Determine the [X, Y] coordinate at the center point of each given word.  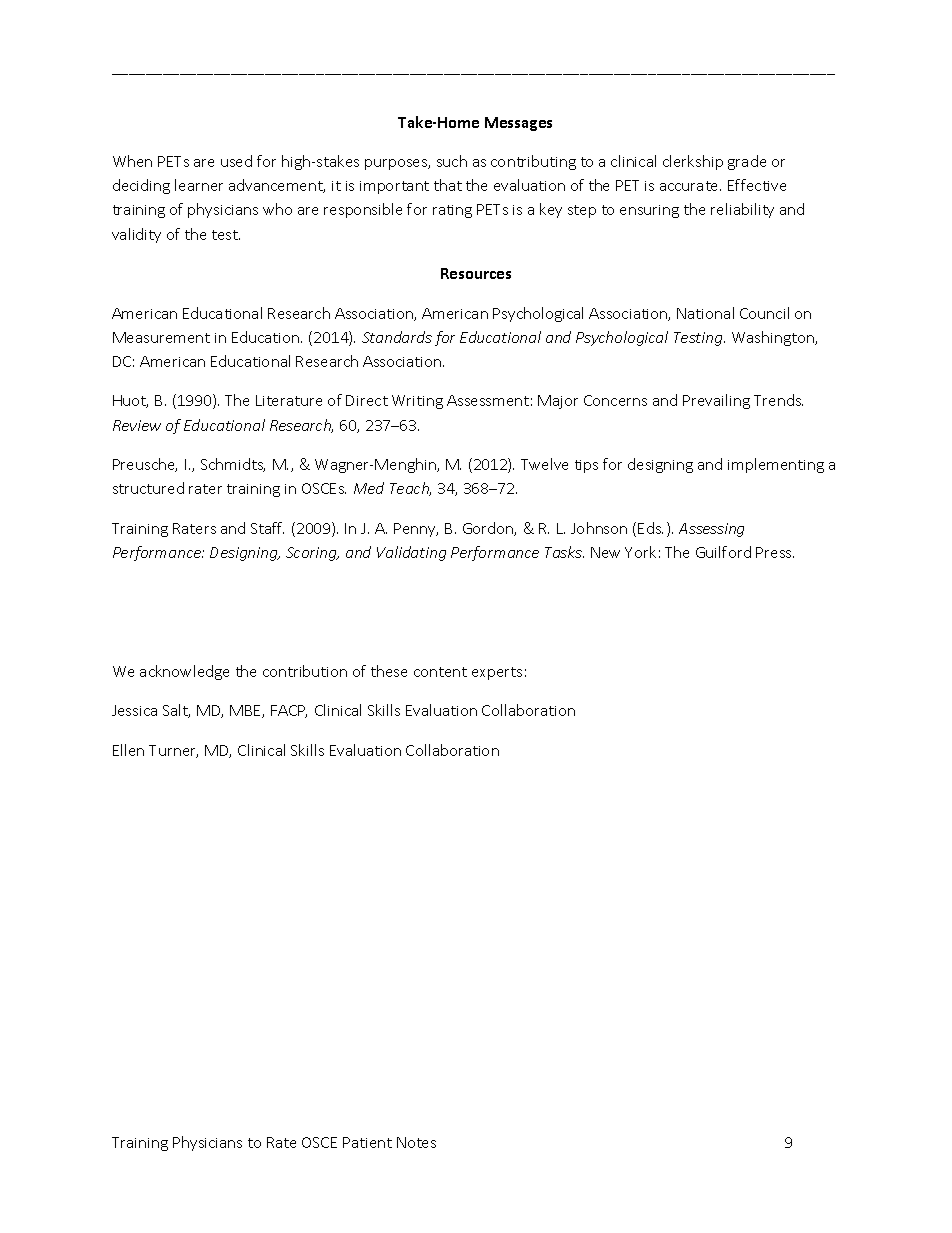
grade [747, 162]
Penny [416, 530]
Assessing [711, 530]
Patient [367, 1142]
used [236, 161]
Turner [173, 751]
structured [148, 488]
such [452, 161]
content [440, 672]
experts [497, 673]
